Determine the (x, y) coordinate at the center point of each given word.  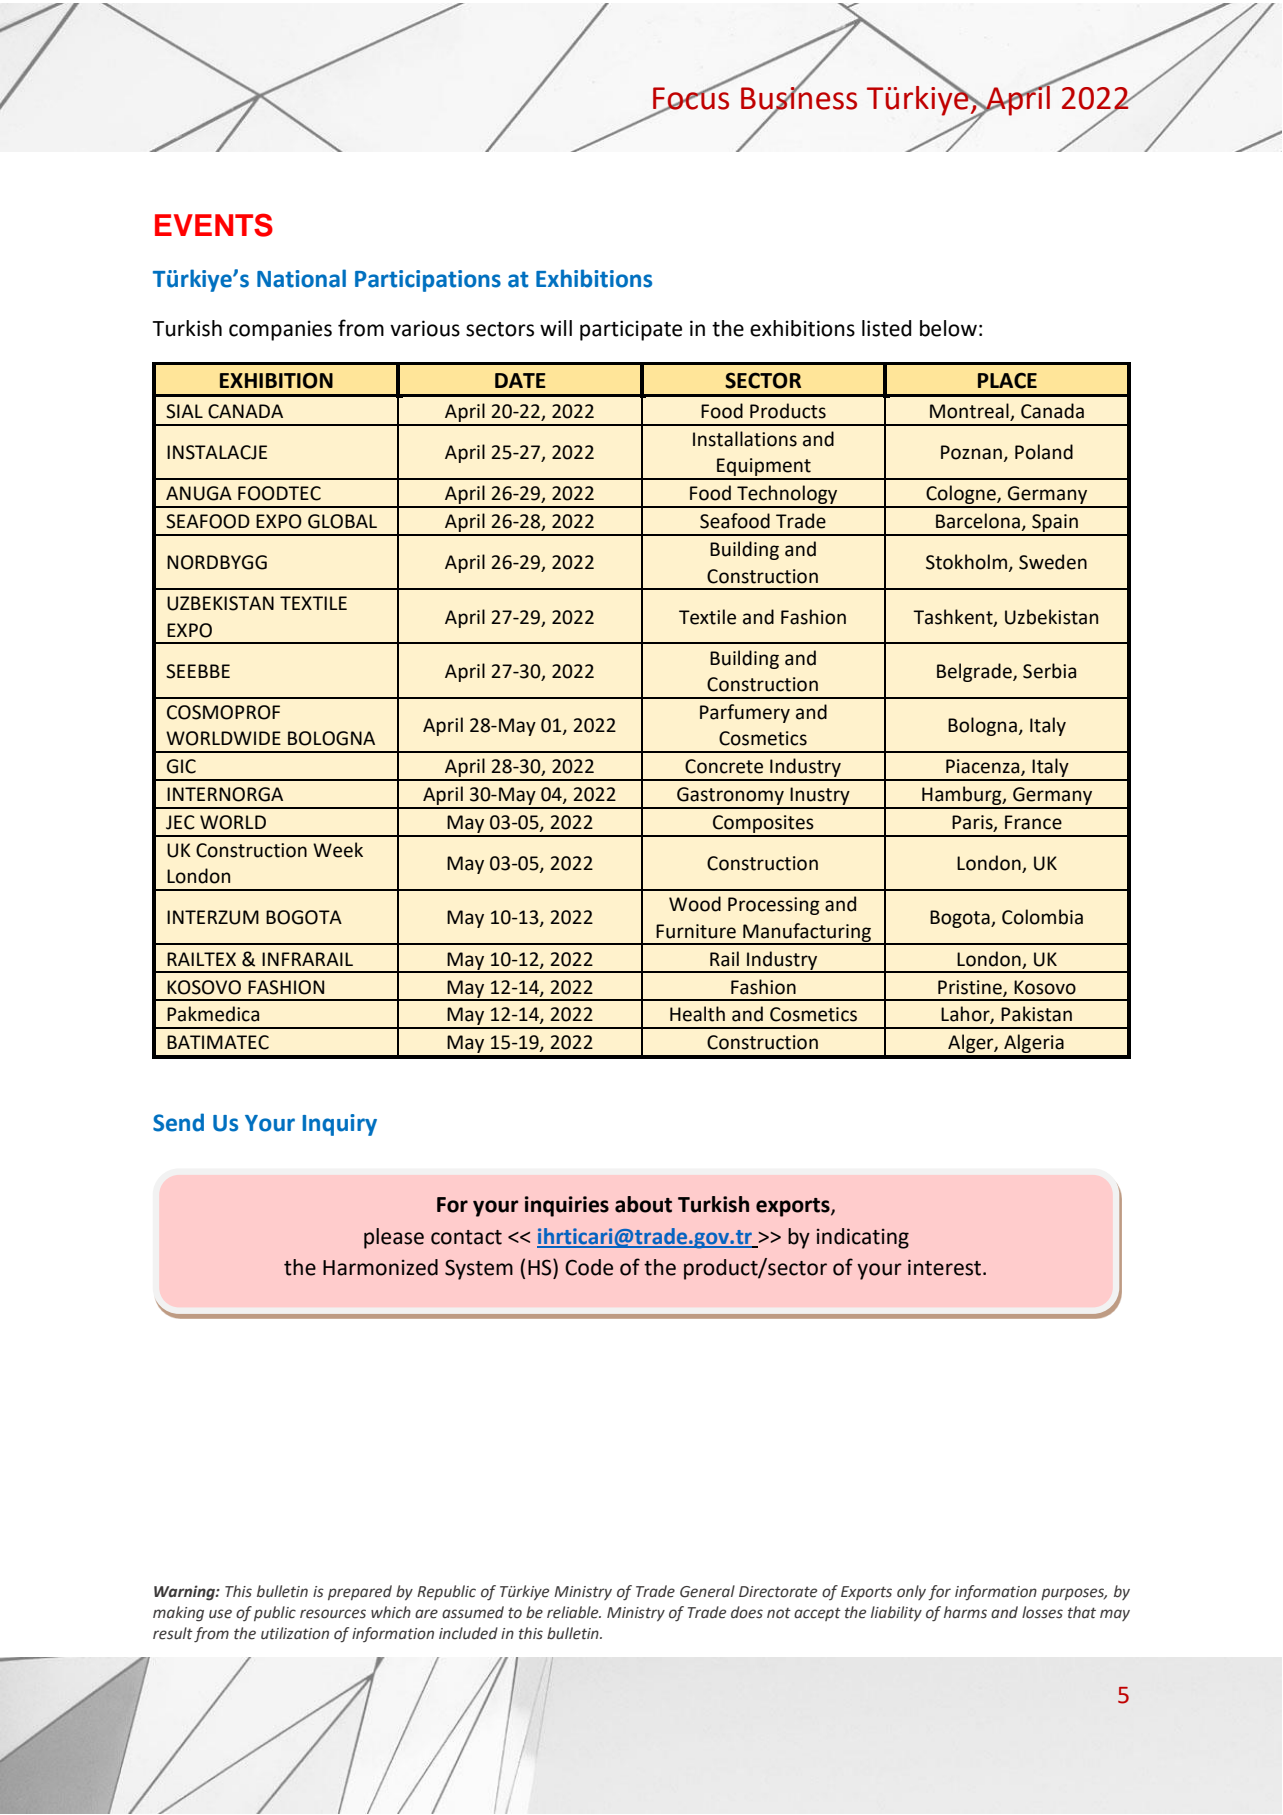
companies (280, 330)
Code (589, 1267)
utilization (295, 1633)
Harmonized (380, 1267)
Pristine (971, 988)
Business (799, 98)
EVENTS (214, 225)
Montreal (970, 412)
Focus (691, 98)
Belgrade (975, 672)
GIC (181, 766)
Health (697, 1014)
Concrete (724, 766)
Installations (745, 439)
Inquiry (340, 1125)
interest (946, 1267)
